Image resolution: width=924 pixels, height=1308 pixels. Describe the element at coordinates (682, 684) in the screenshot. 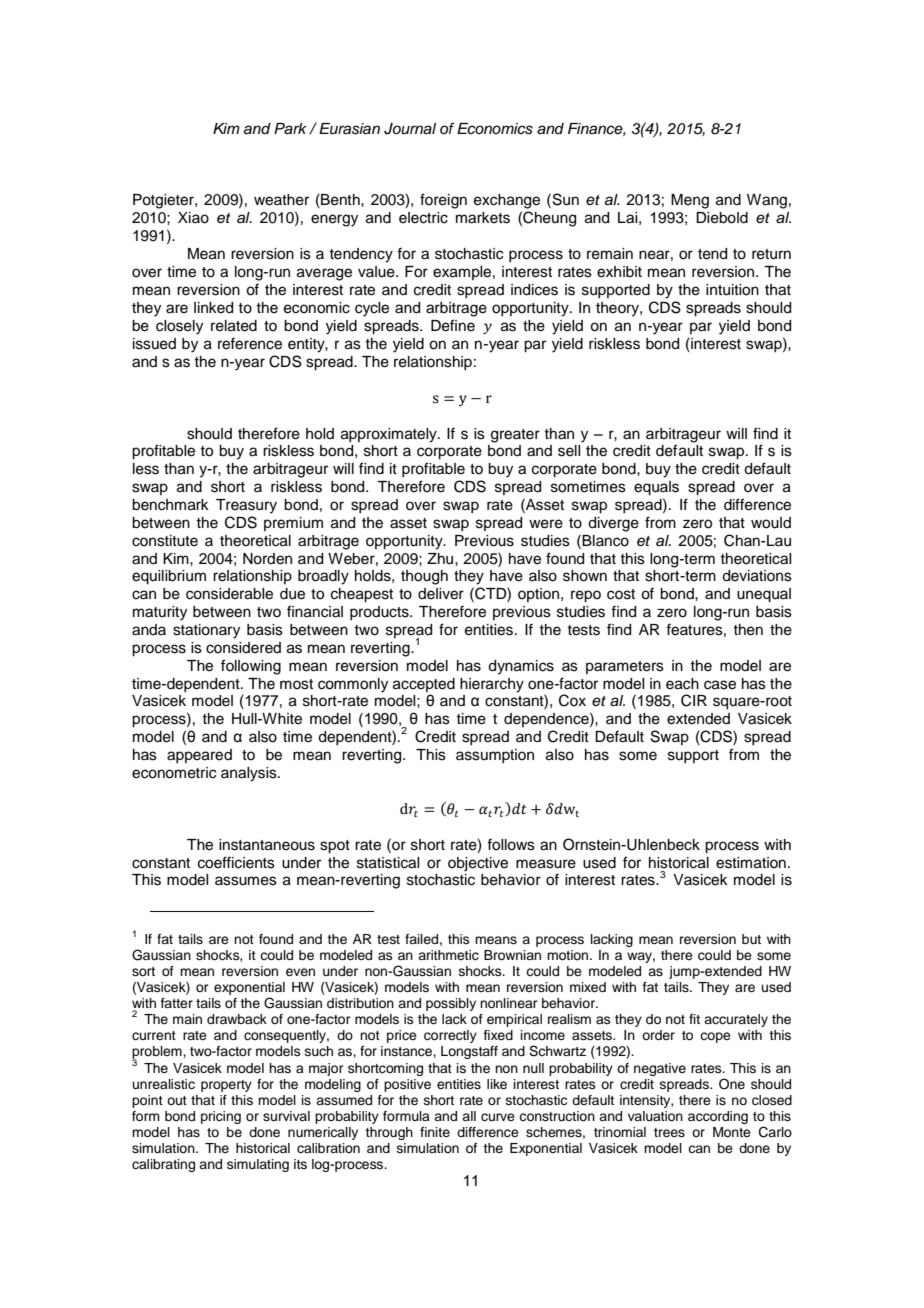

I see `each` at that location.
